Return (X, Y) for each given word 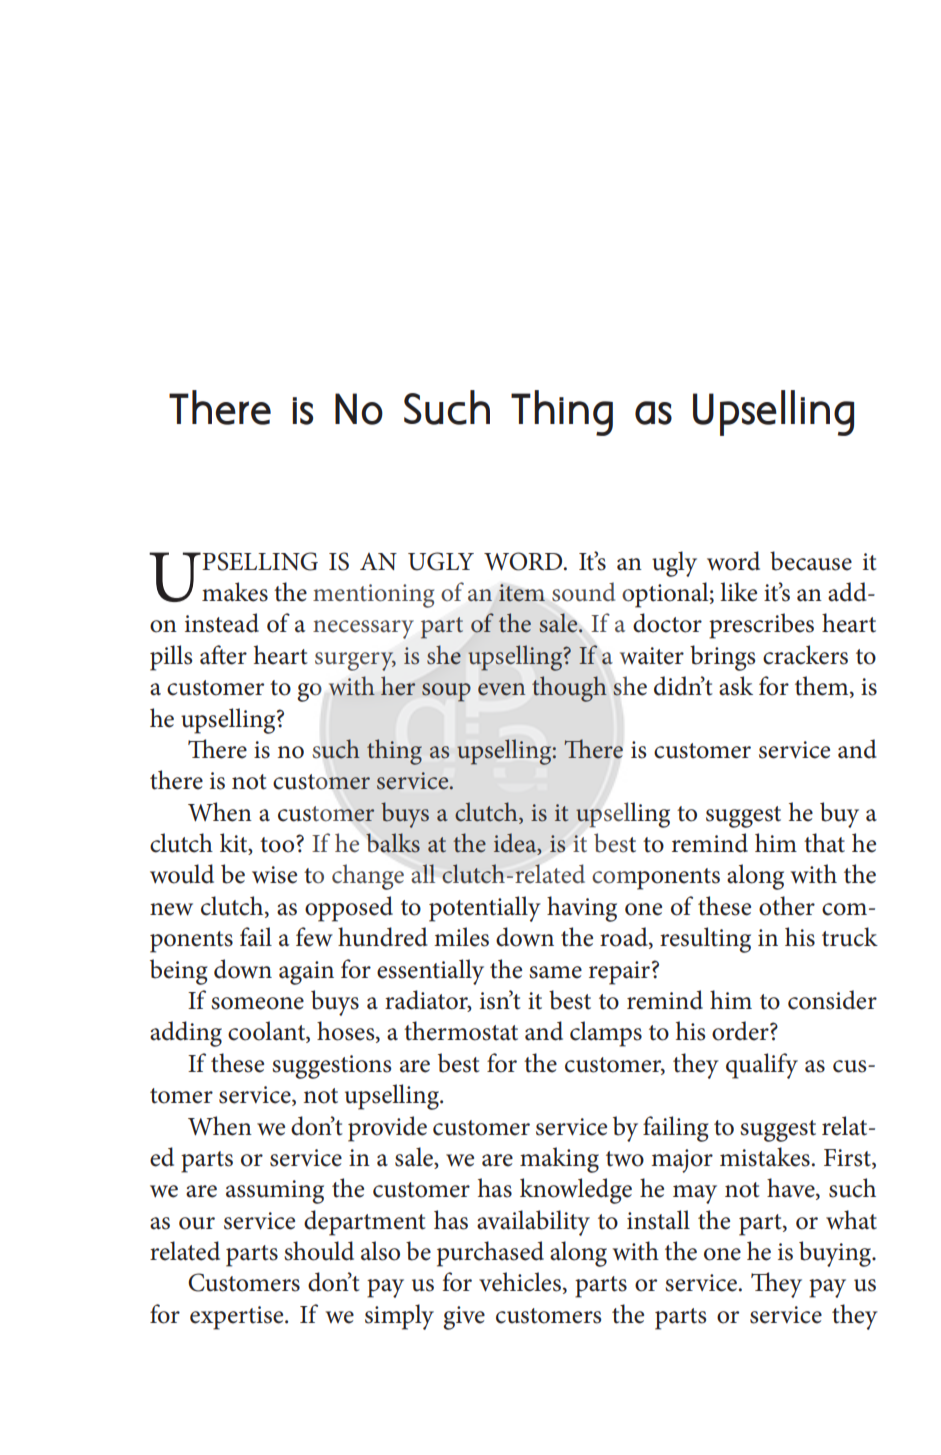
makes (235, 592)
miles (461, 937)
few (314, 937)
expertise (238, 1318)
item (522, 593)
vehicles (520, 1282)
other (787, 906)
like (738, 592)
